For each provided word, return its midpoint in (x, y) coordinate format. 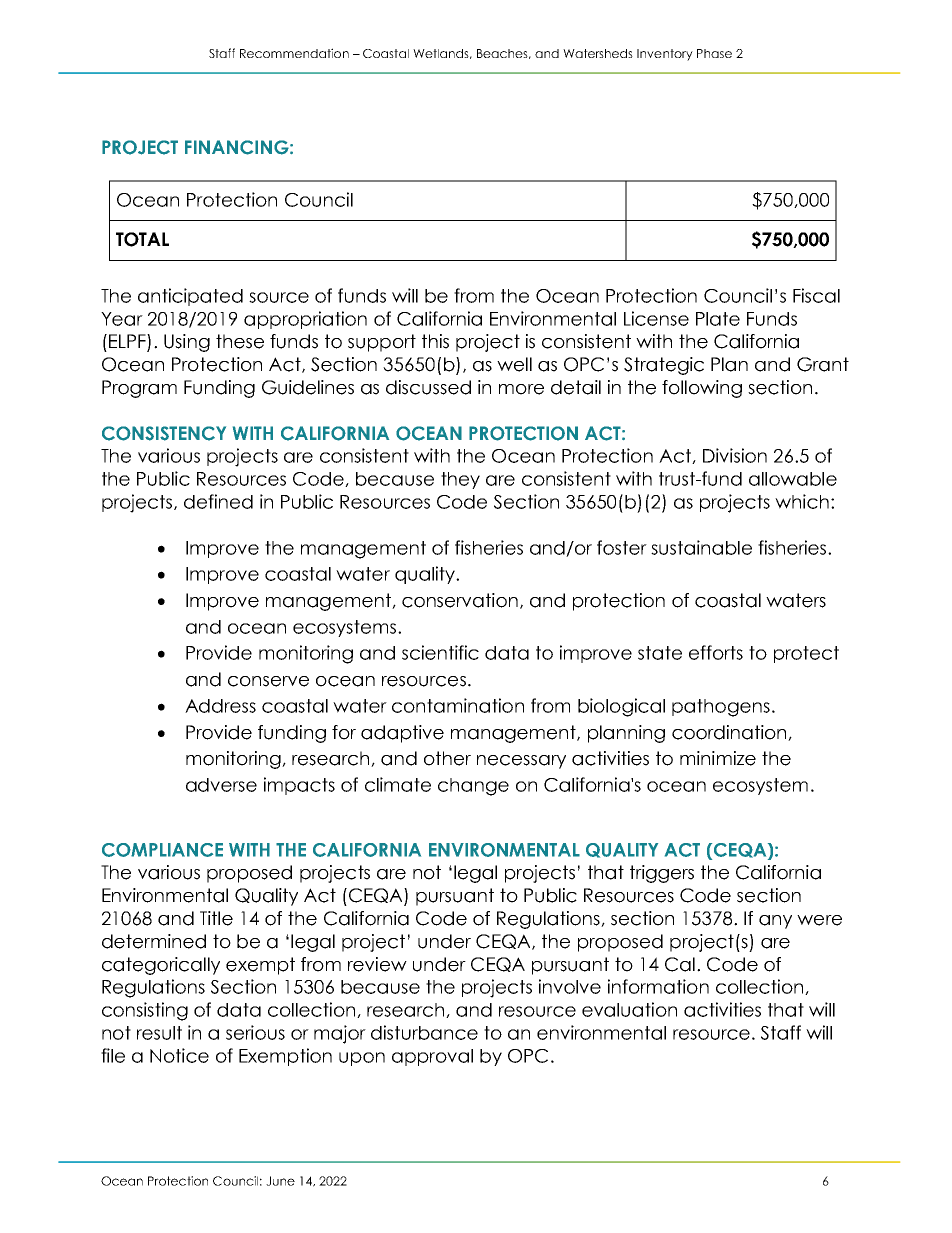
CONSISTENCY (164, 433)
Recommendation (294, 53)
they (460, 480)
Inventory (665, 55)
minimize (718, 758)
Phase (714, 53)
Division (735, 455)
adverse (221, 785)
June (280, 1181)
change (473, 787)
